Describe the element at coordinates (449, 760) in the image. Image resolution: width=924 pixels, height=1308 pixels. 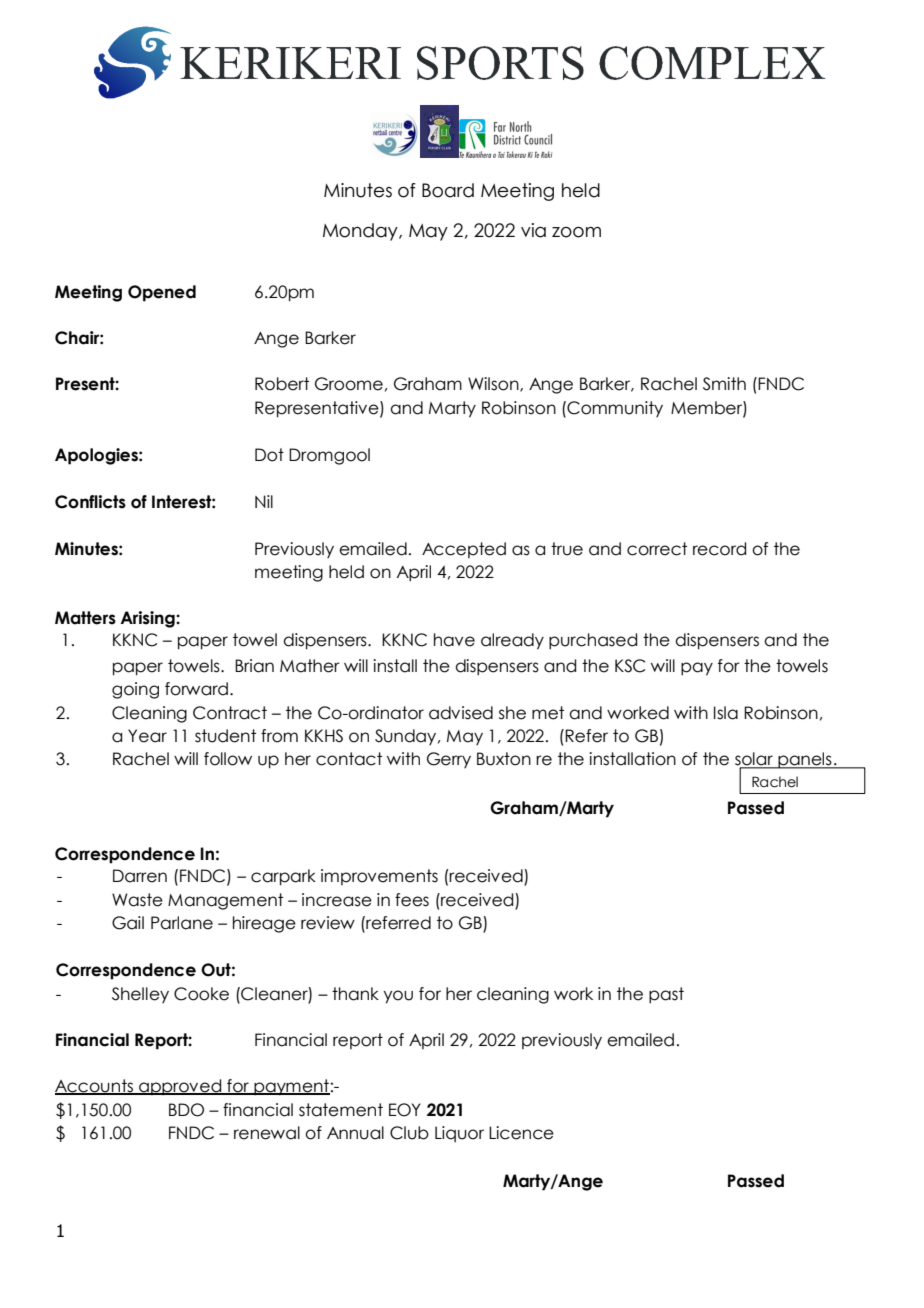
I see `Gerry` at that location.
